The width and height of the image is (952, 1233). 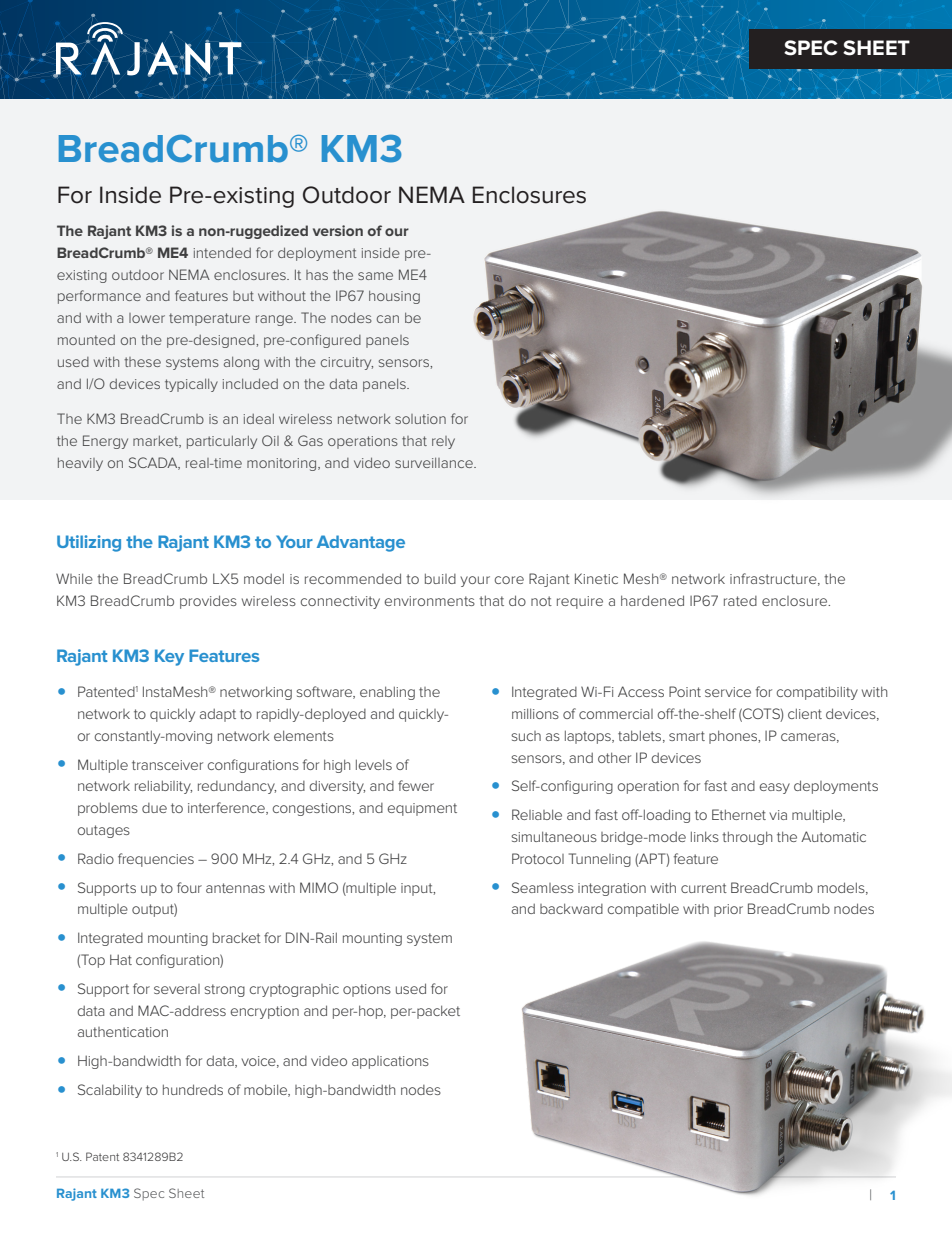 What do you see at coordinates (208, 602) in the image?
I see `provides` at bounding box center [208, 602].
